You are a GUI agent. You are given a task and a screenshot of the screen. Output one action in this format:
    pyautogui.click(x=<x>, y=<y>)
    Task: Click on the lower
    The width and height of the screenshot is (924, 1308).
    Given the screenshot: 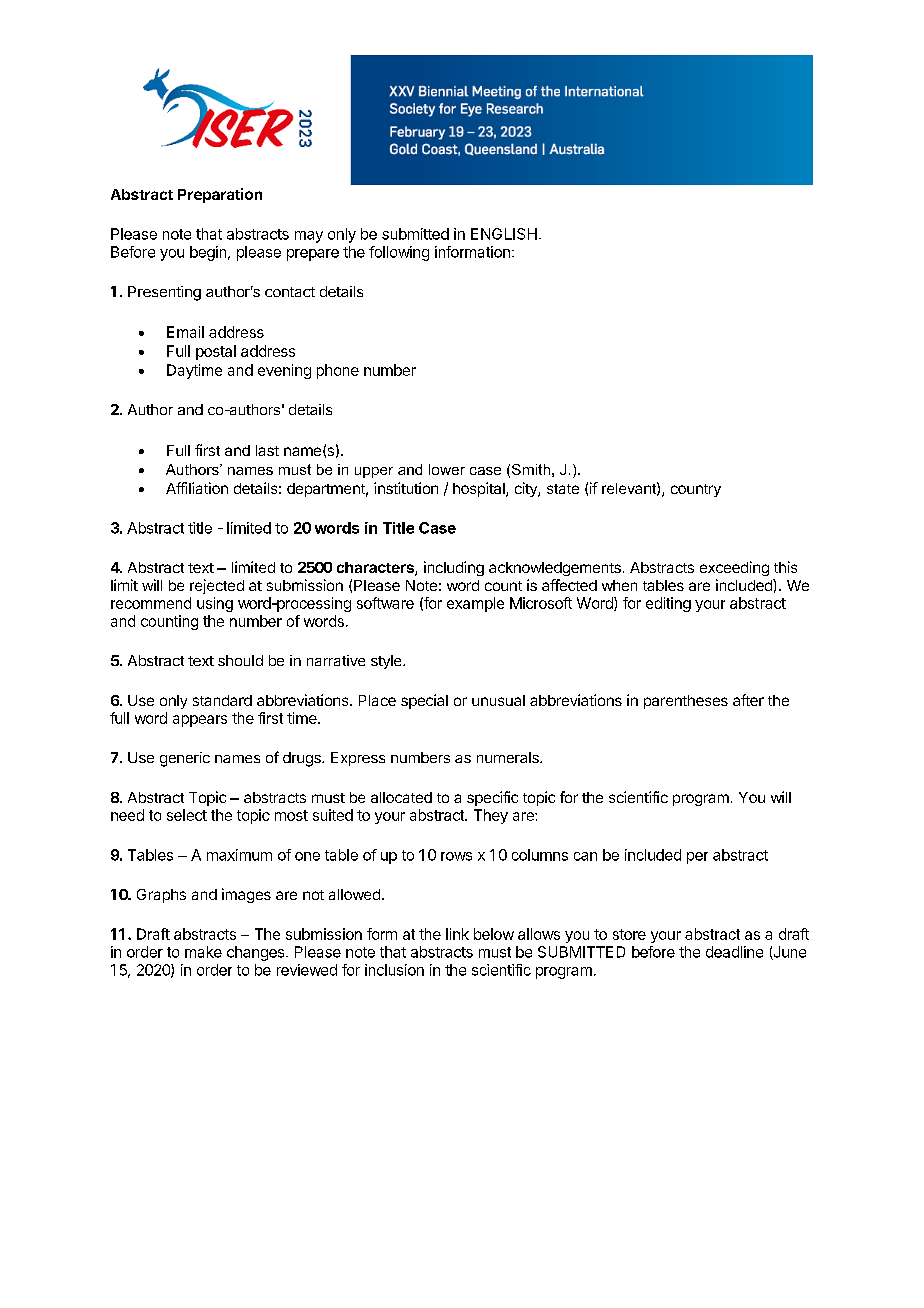 What is the action you would take?
    pyautogui.click(x=447, y=469)
